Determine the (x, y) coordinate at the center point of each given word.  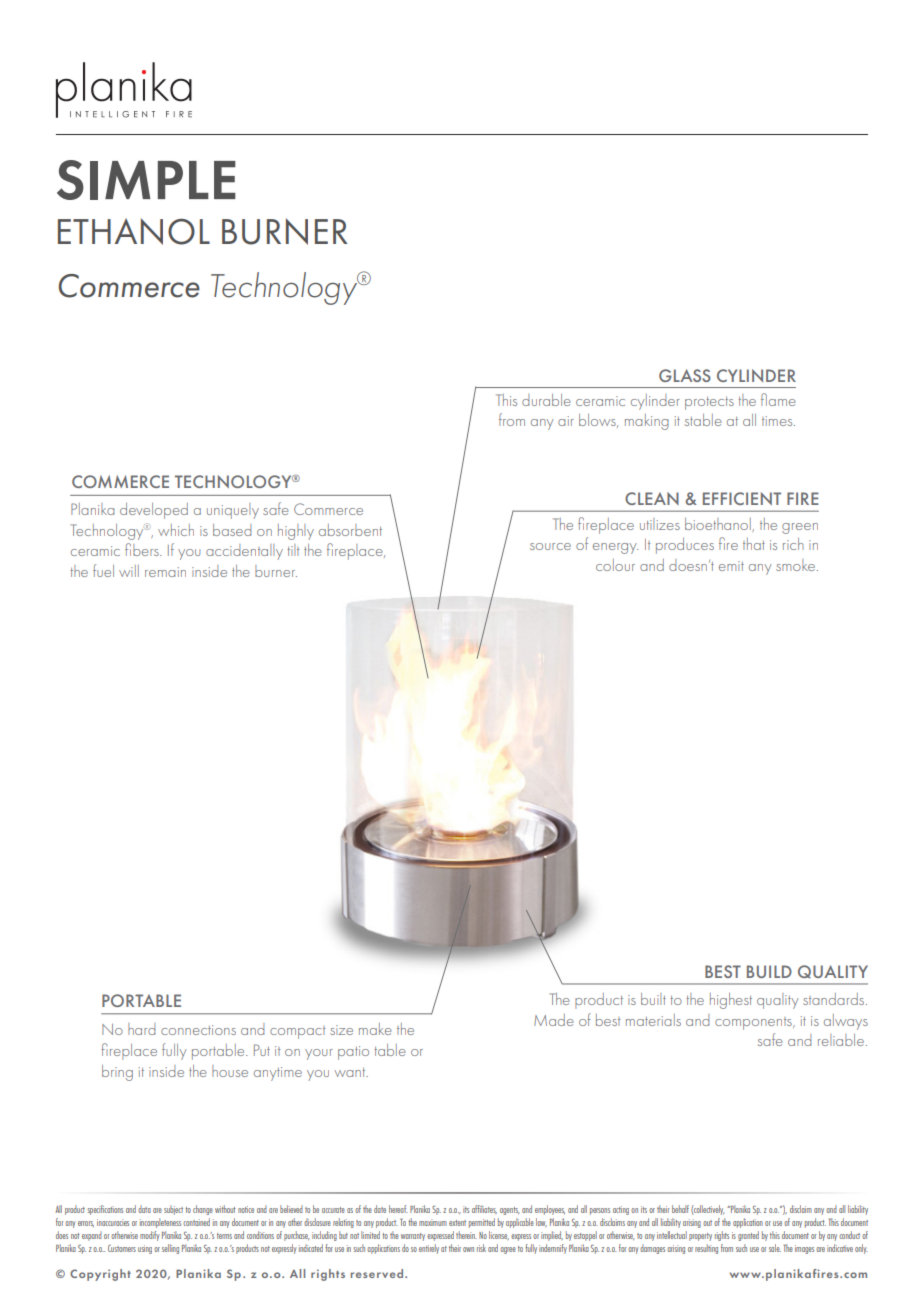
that (754, 544)
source (550, 546)
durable (546, 400)
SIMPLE (146, 180)
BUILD (769, 971)
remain (165, 572)
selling (170, 1249)
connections (198, 1030)
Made (554, 1020)
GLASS (685, 375)
